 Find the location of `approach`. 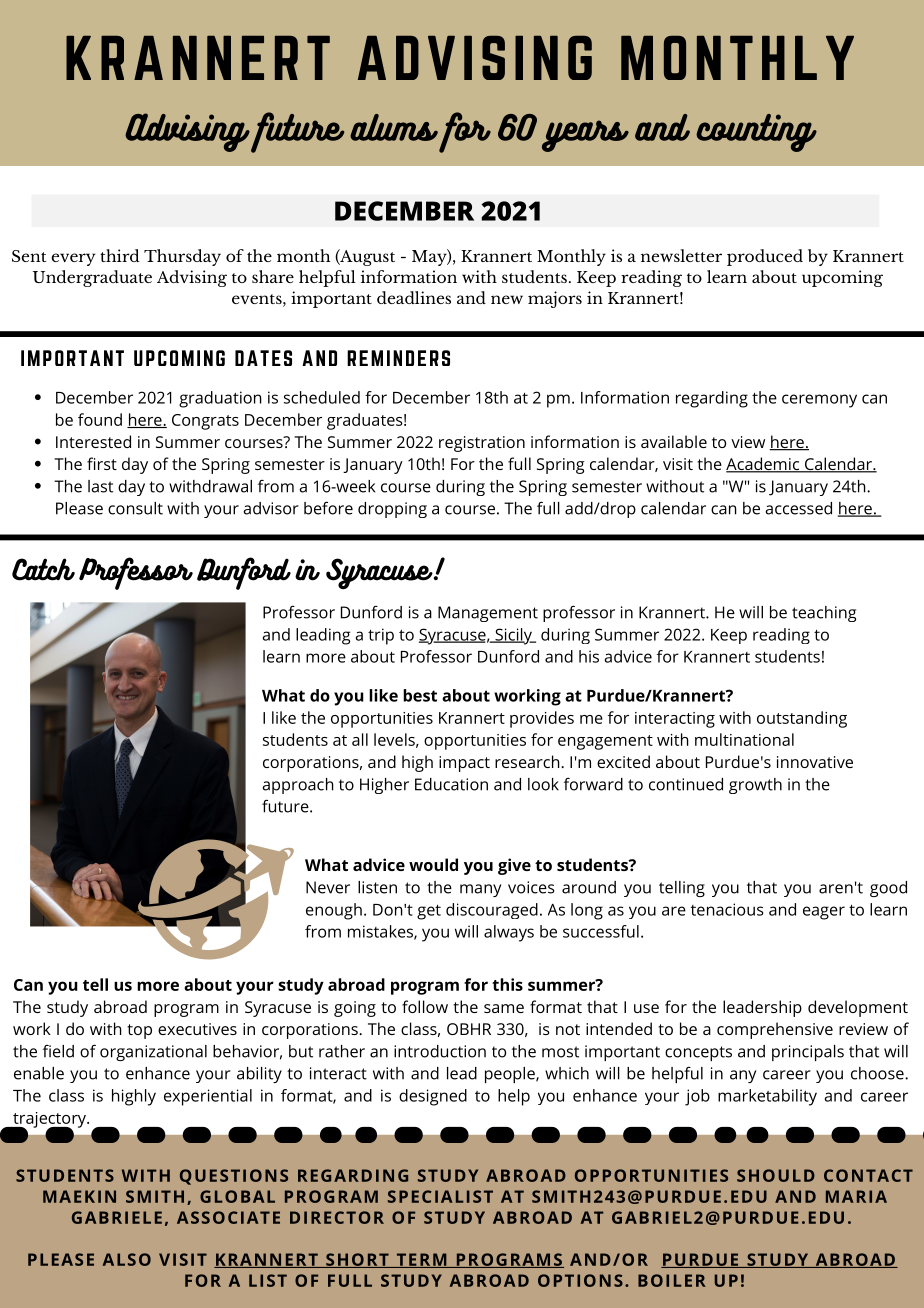

approach is located at coordinates (298, 786).
